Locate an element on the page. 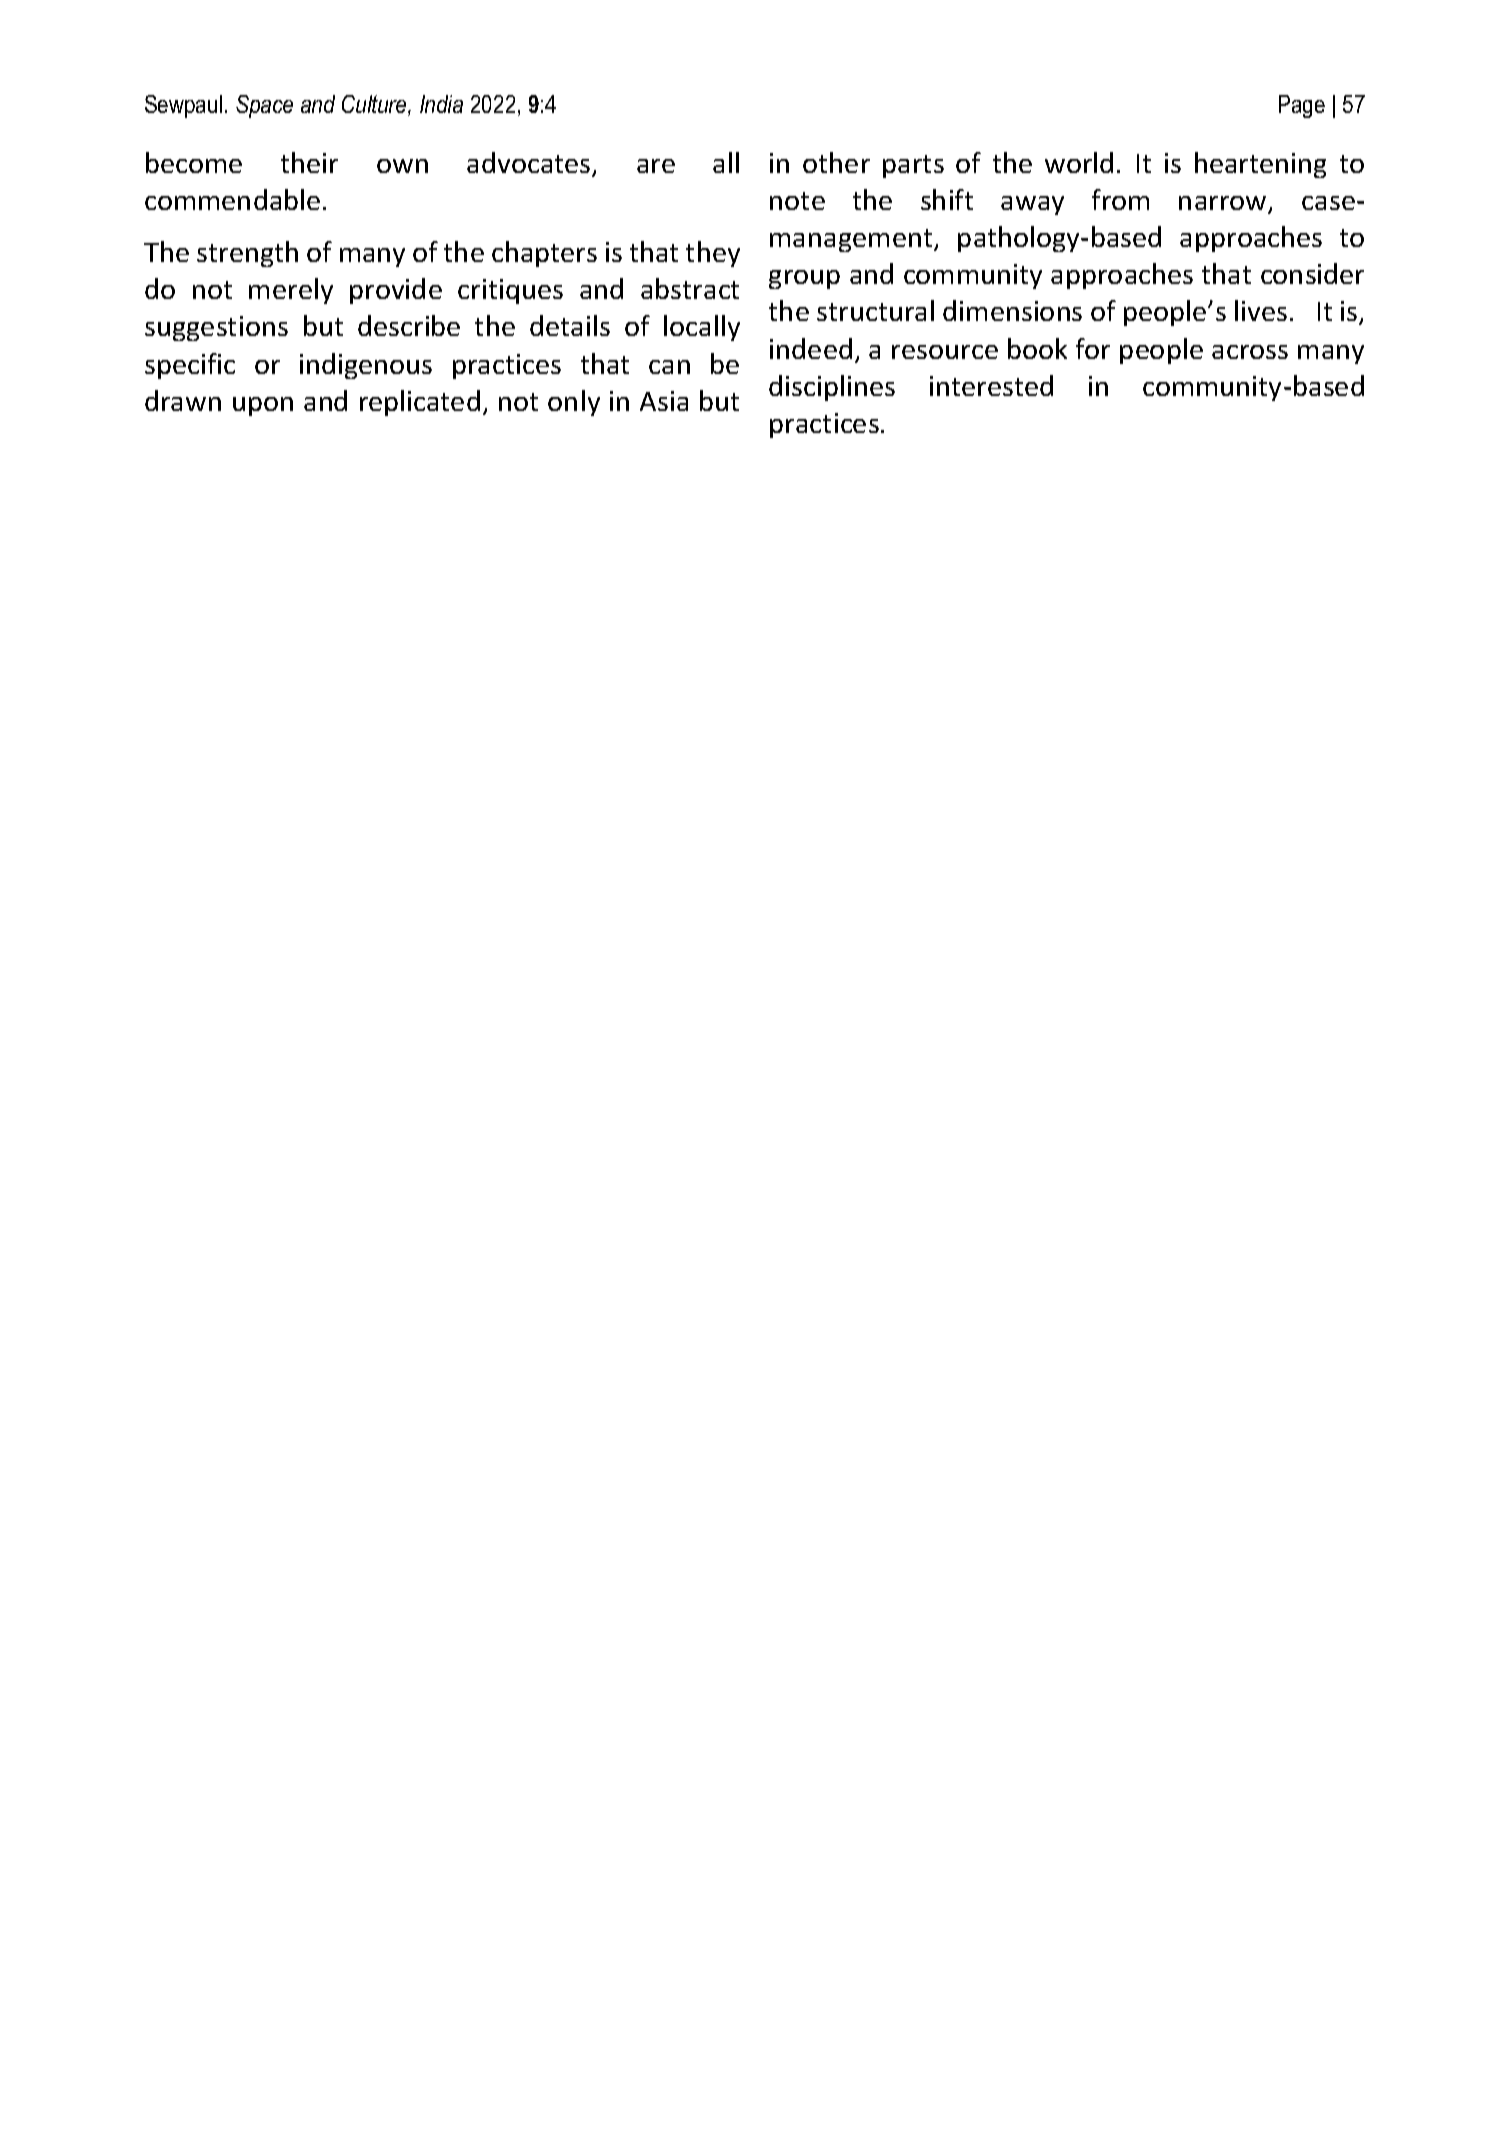 This document has width=1510, height=2135. lives is located at coordinates (1261, 310).
